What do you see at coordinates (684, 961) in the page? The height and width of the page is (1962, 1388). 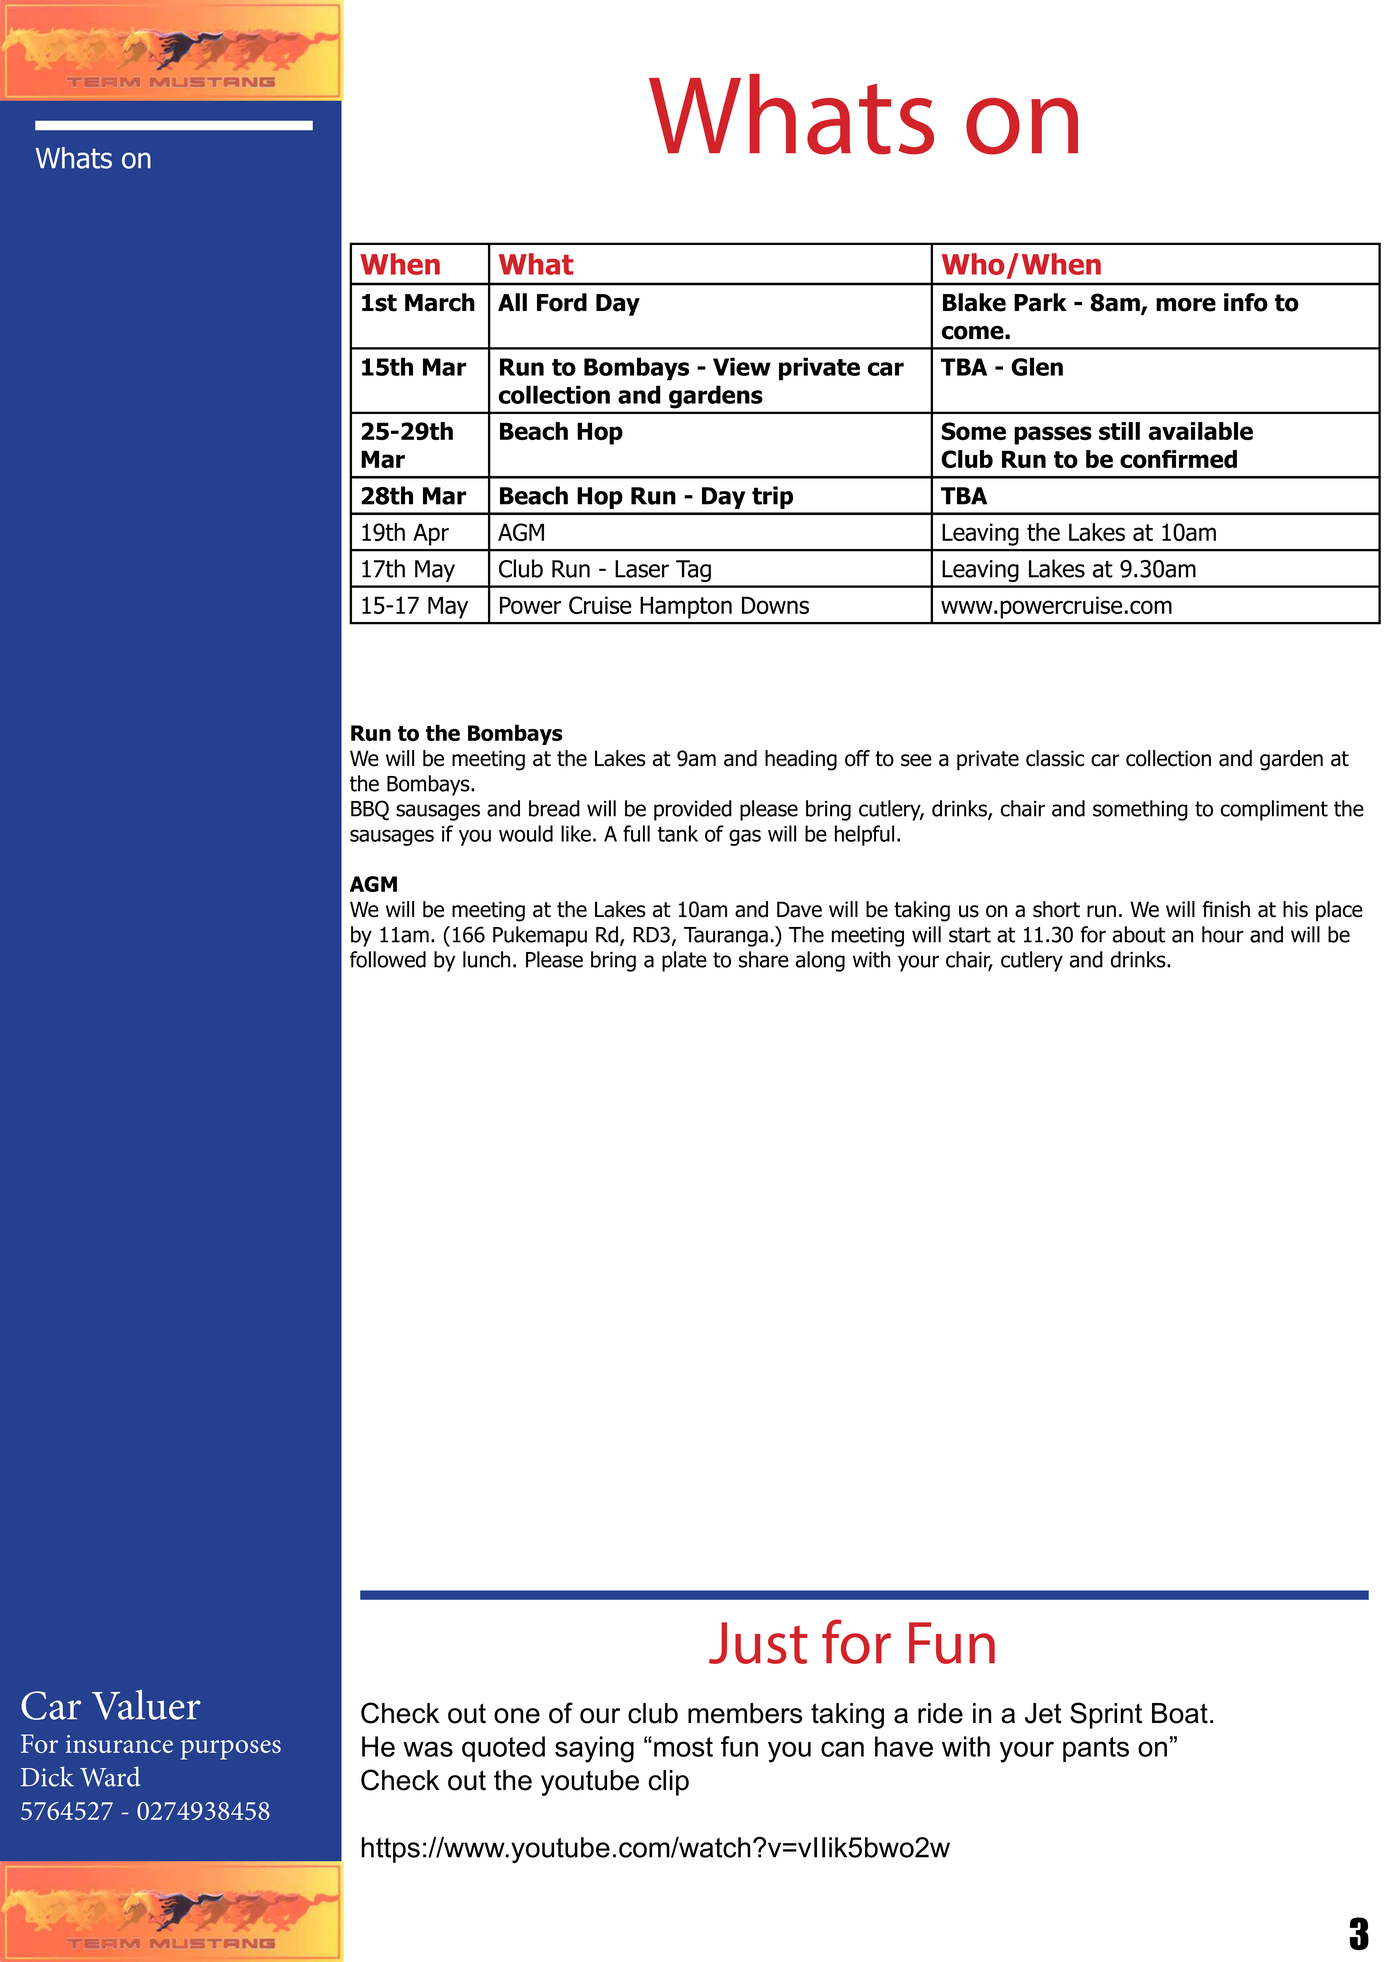 I see `plate` at bounding box center [684, 961].
